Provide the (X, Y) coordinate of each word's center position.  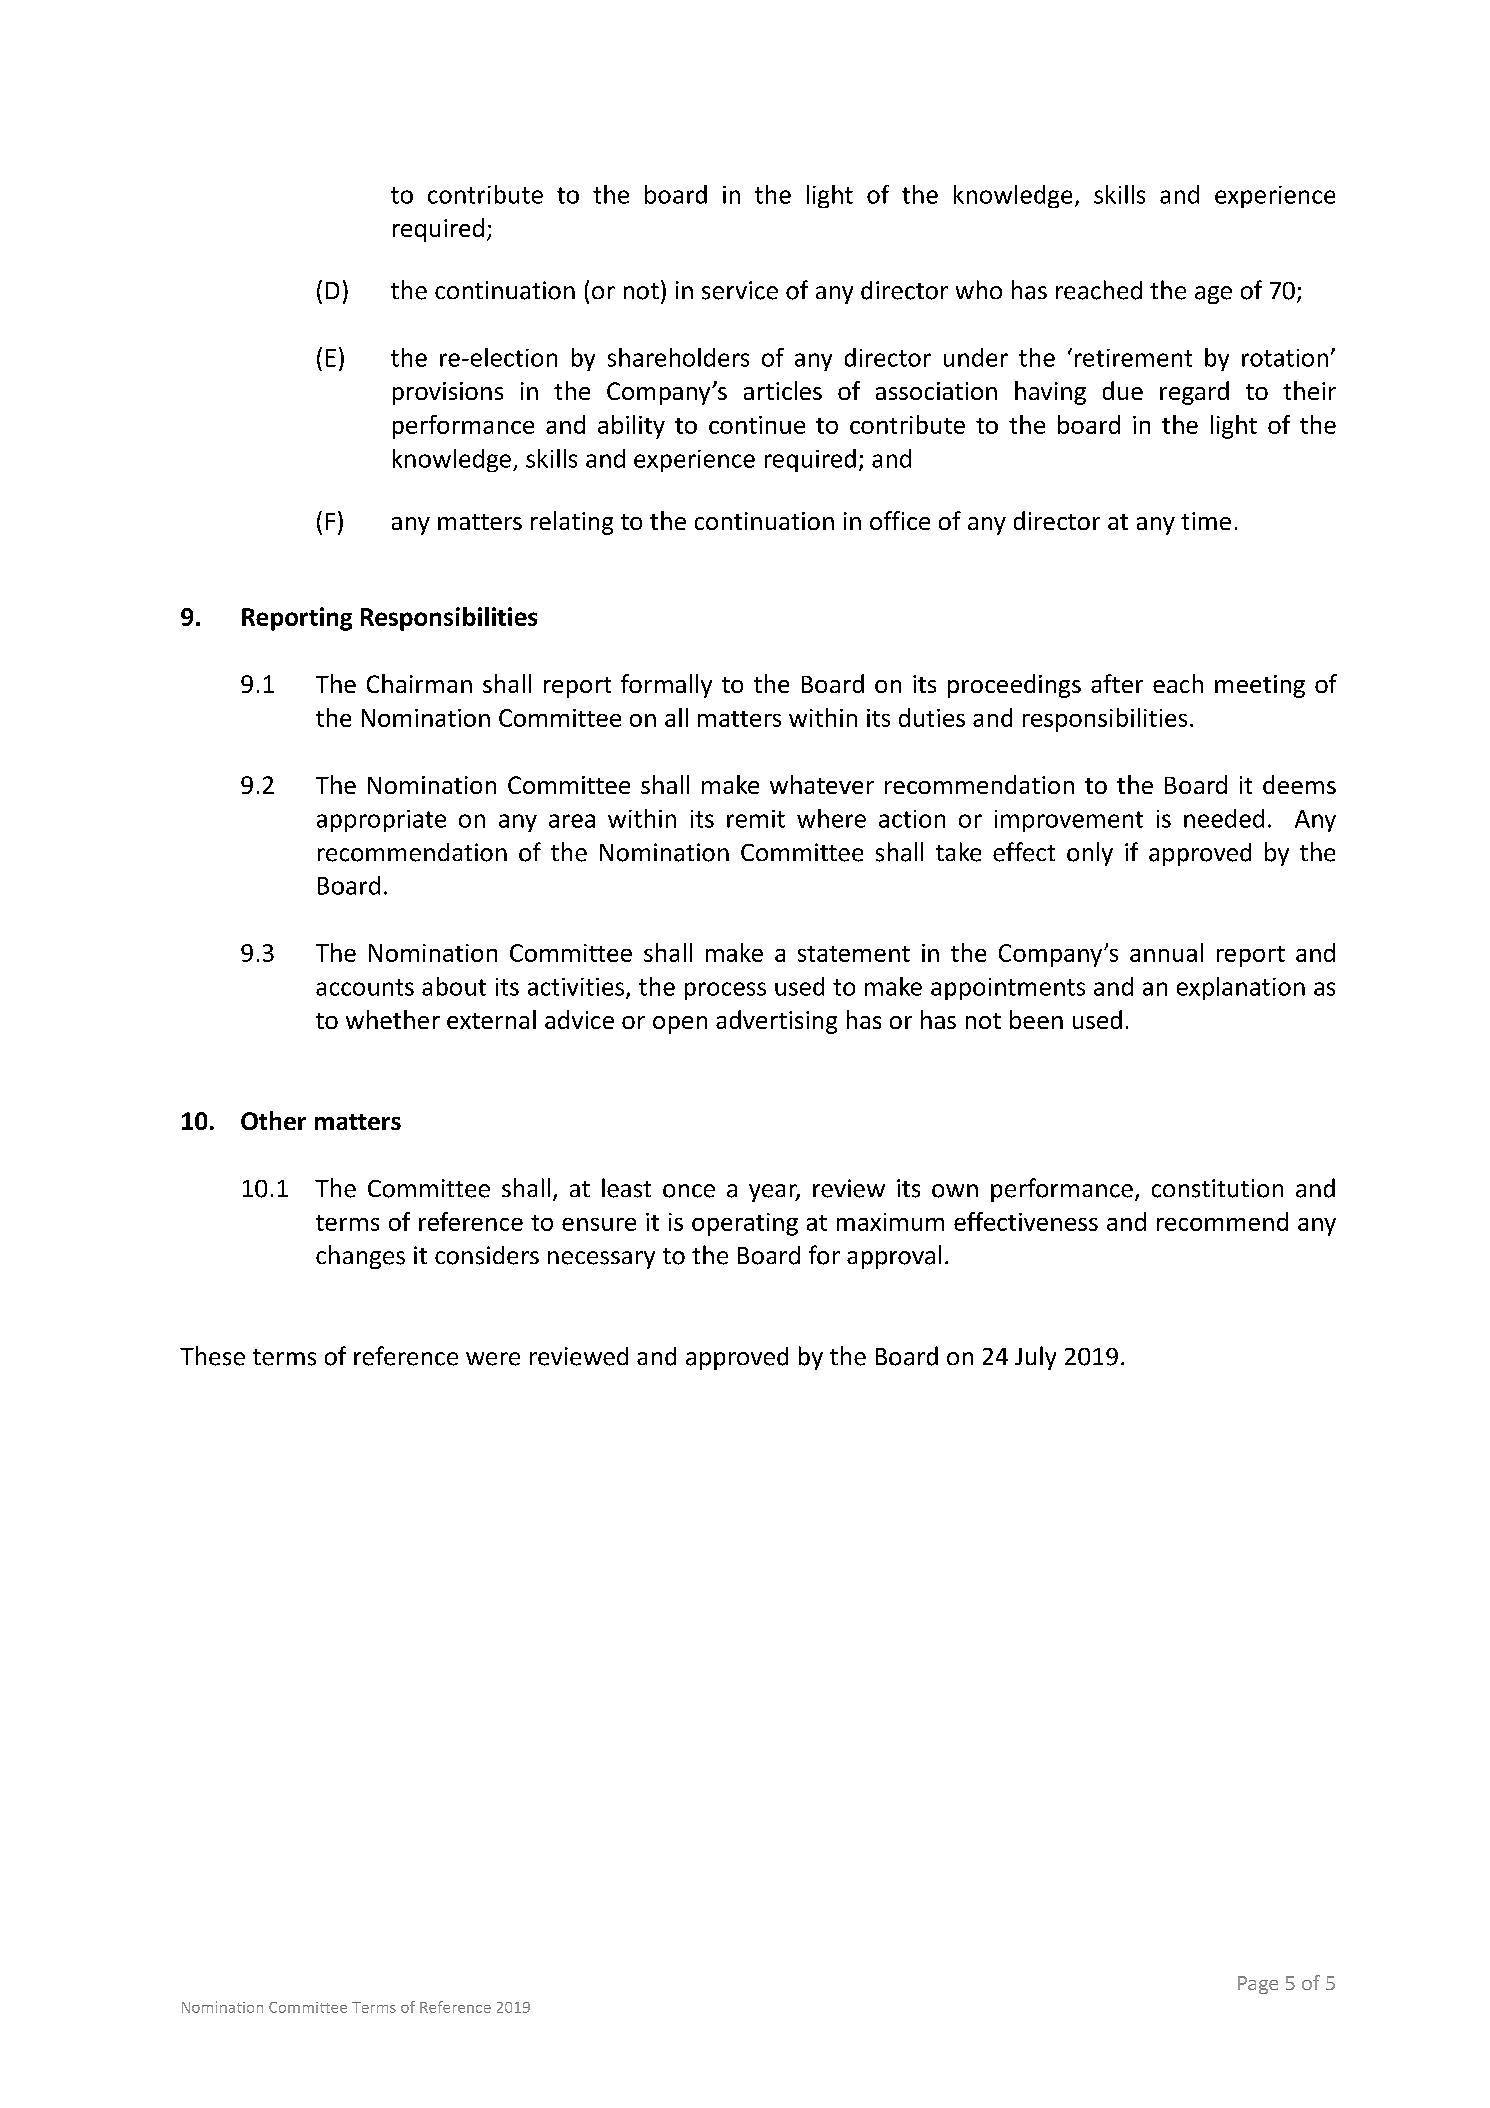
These (212, 1356)
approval (894, 1257)
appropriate (381, 821)
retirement (1133, 358)
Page (1258, 1985)
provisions (448, 393)
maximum (890, 1222)
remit (756, 819)
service (740, 290)
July (1035, 1358)
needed (1224, 818)
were (493, 1359)
